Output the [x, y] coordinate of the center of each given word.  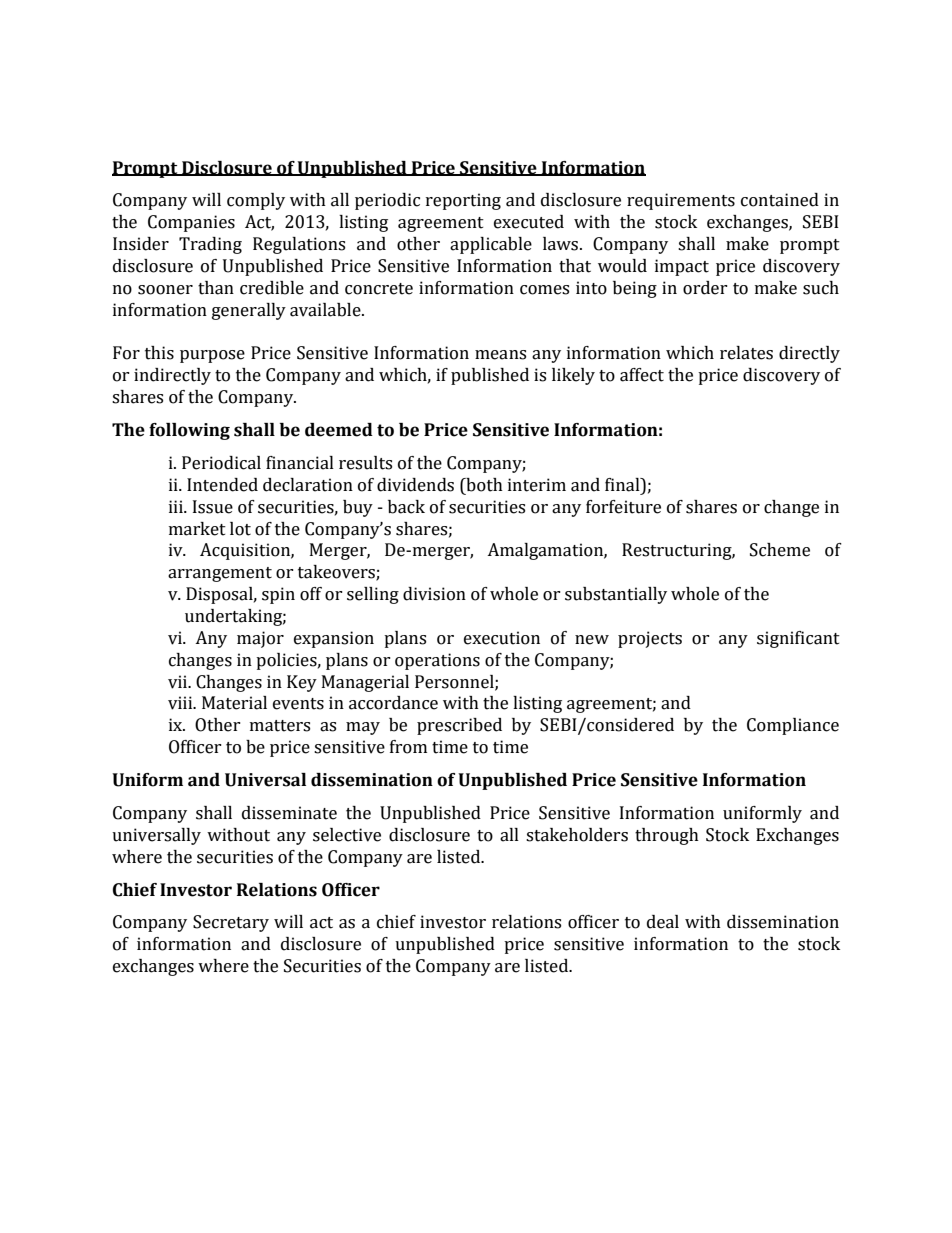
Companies [191, 223]
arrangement [220, 574]
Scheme [780, 550]
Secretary [231, 923]
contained [780, 200]
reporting [463, 201]
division [434, 594]
